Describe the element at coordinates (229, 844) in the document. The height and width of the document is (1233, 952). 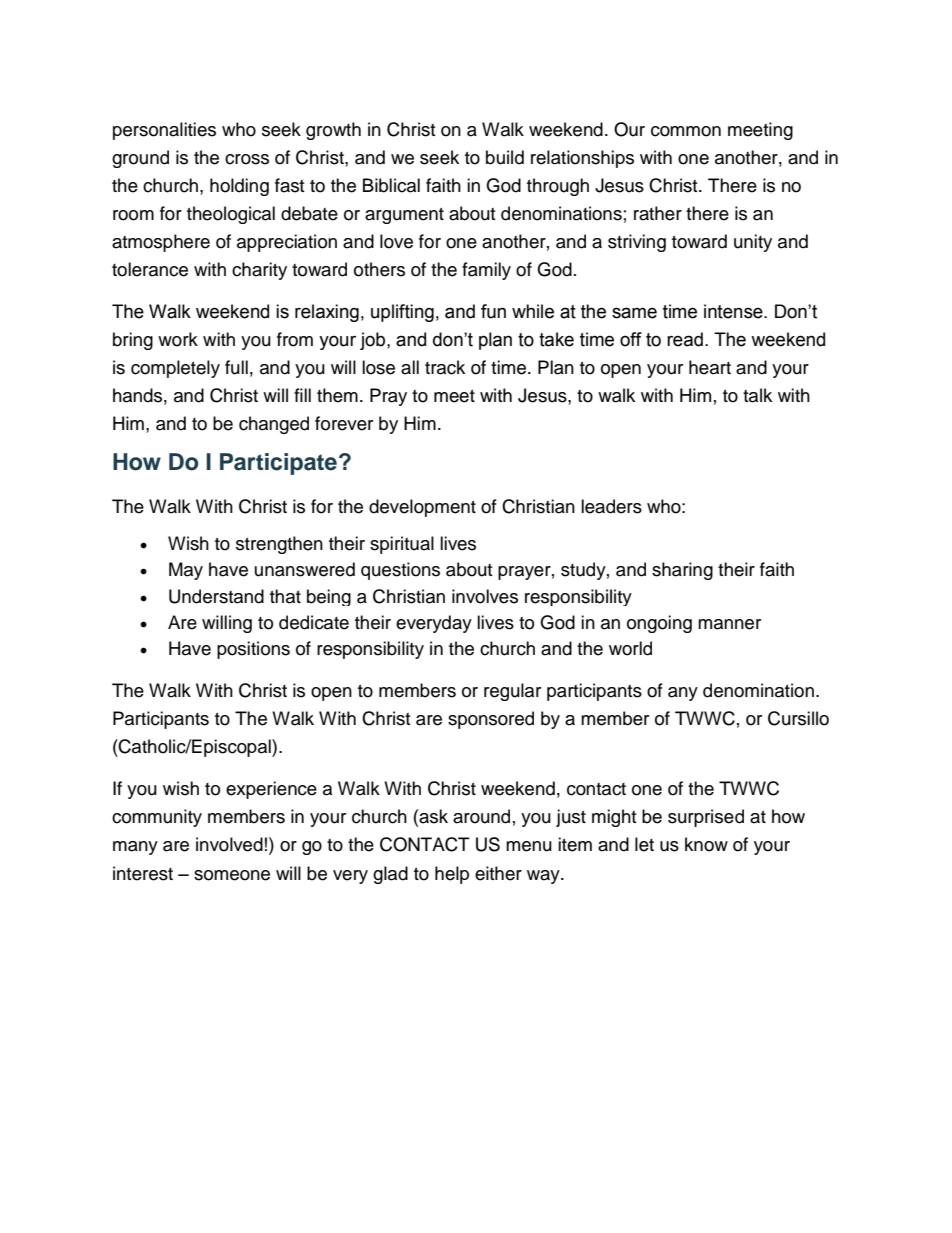
I see `involved` at that location.
